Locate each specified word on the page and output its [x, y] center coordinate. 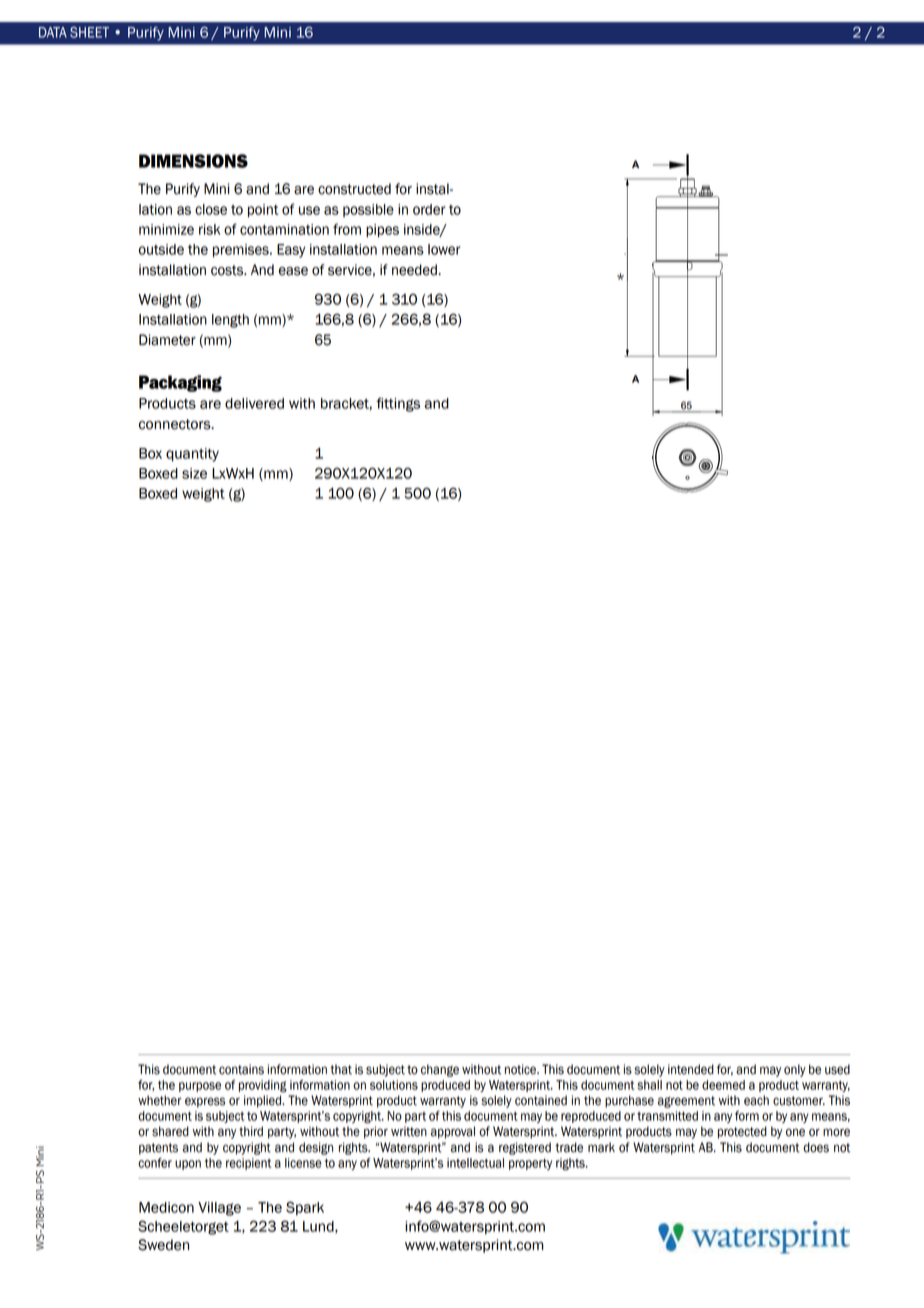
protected [742, 1132]
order [429, 209]
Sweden [163, 1245]
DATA [53, 32]
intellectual [475, 1163]
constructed [354, 189]
